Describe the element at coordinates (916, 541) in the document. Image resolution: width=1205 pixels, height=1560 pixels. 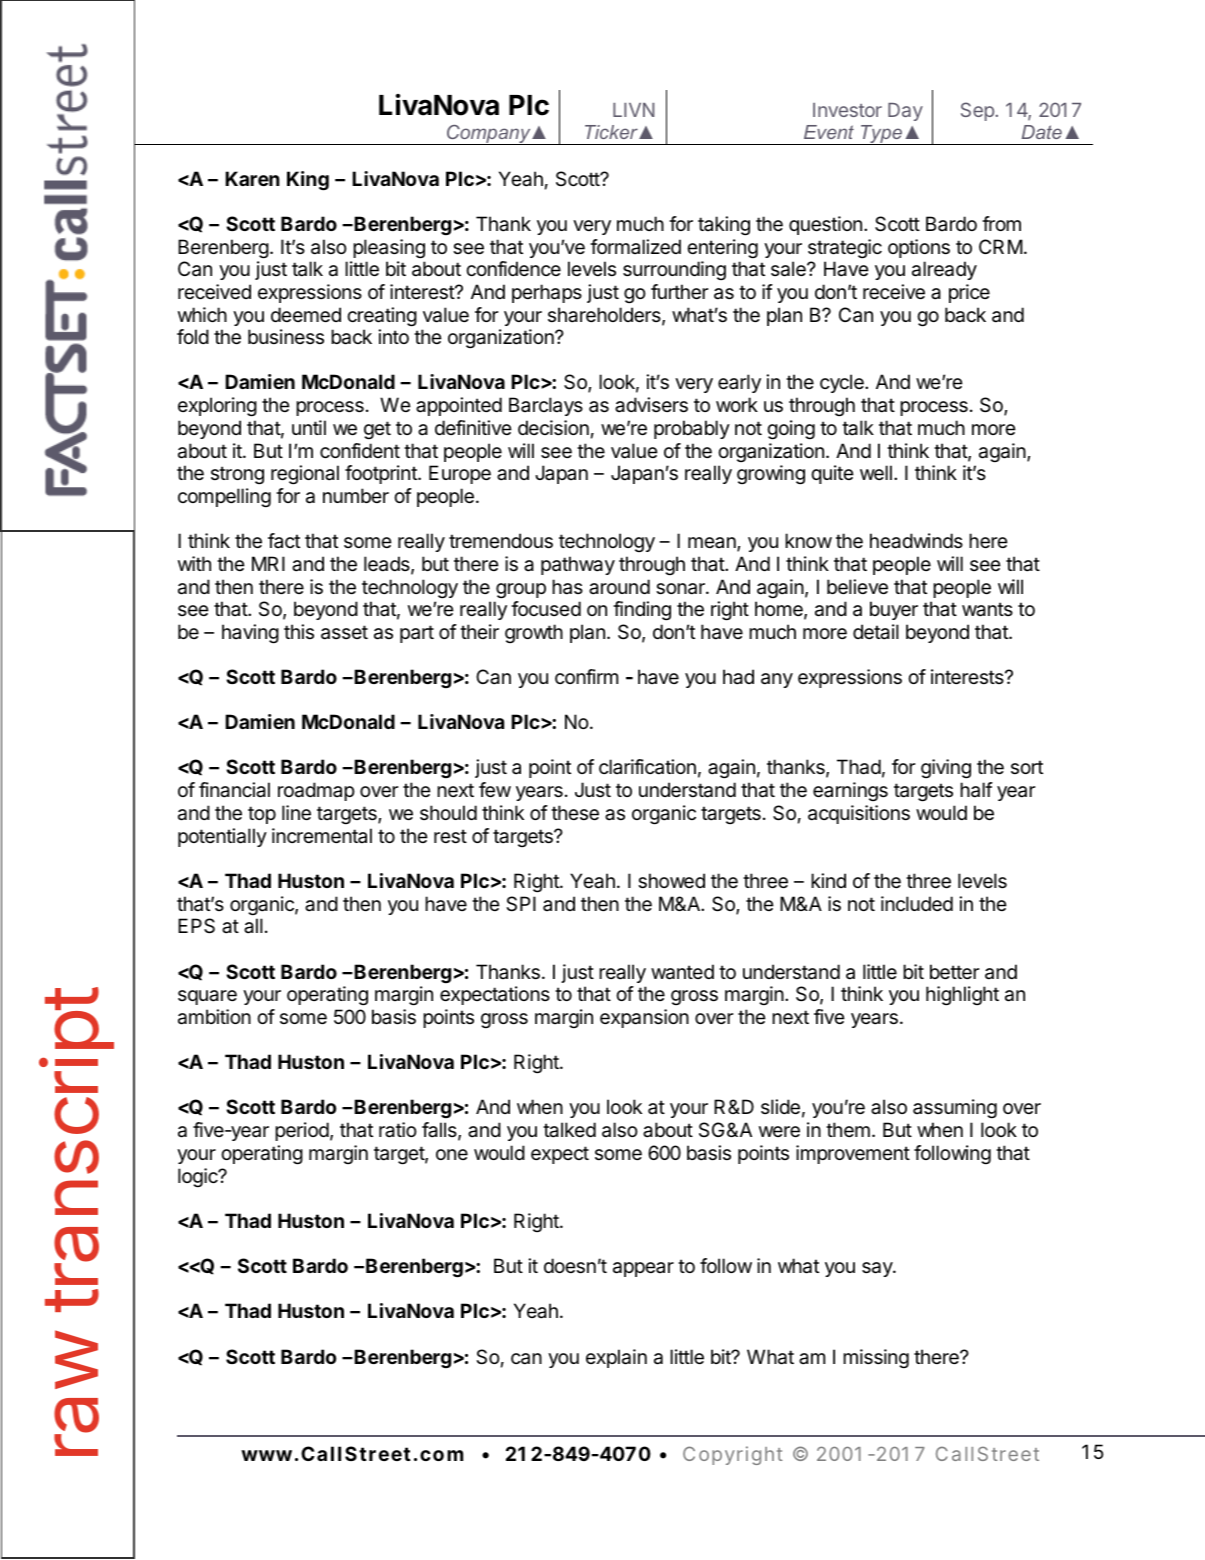
I see `headwinds` at that location.
